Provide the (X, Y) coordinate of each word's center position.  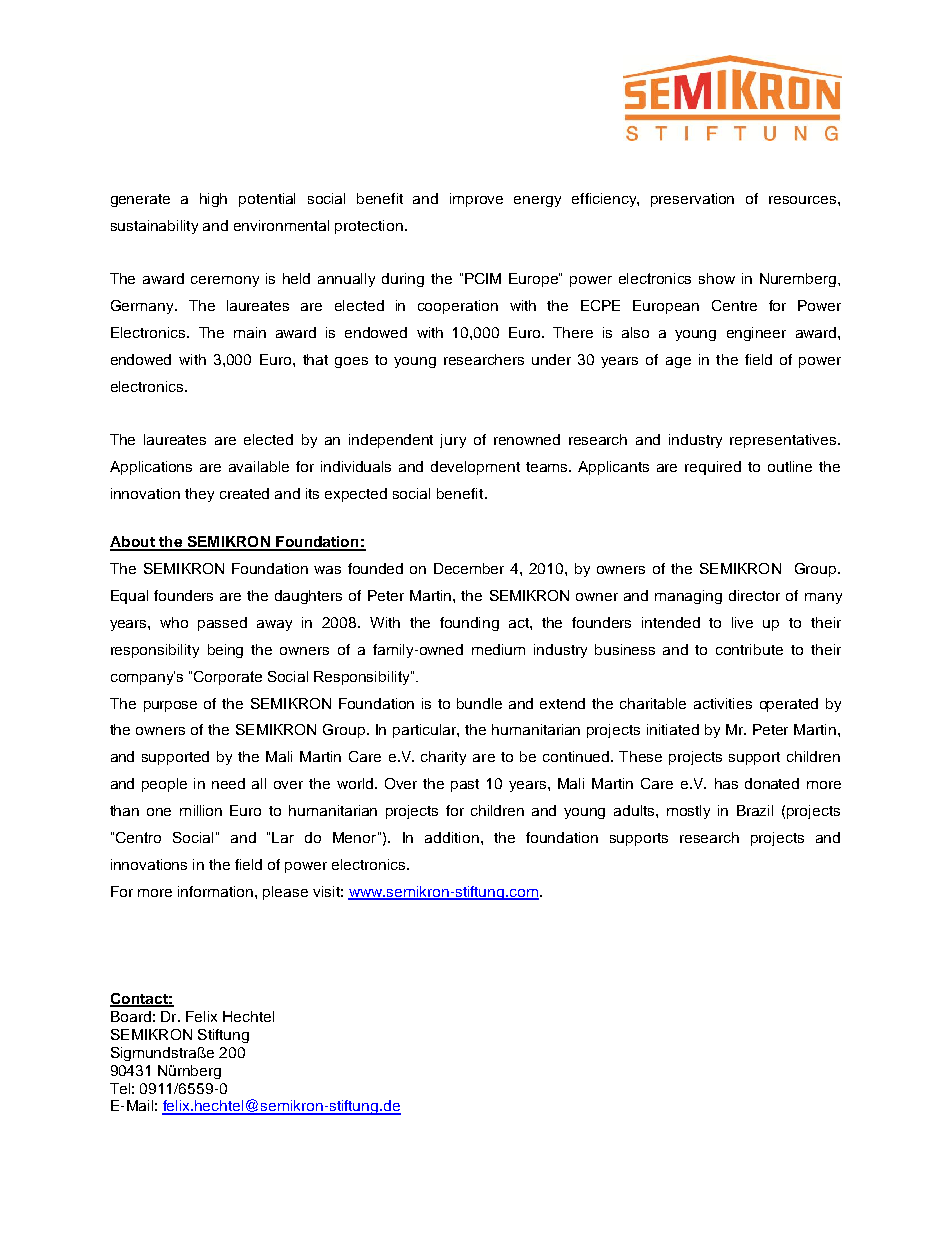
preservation (692, 200)
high (213, 200)
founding (469, 624)
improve (476, 200)
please (285, 893)
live (742, 622)
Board (131, 1016)
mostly (688, 812)
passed (222, 624)
